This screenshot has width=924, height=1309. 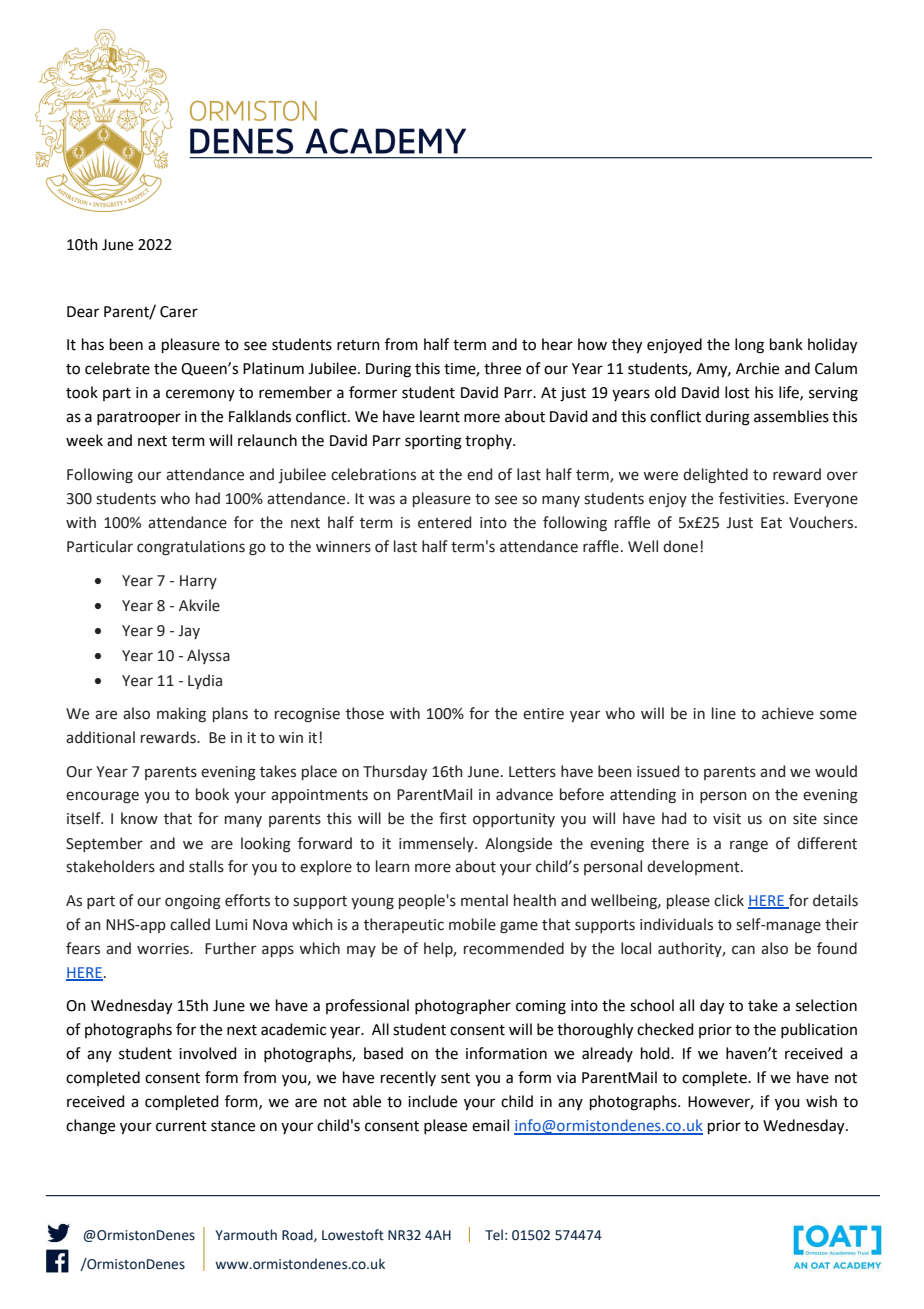 I want to click on range, so click(x=749, y=846).
